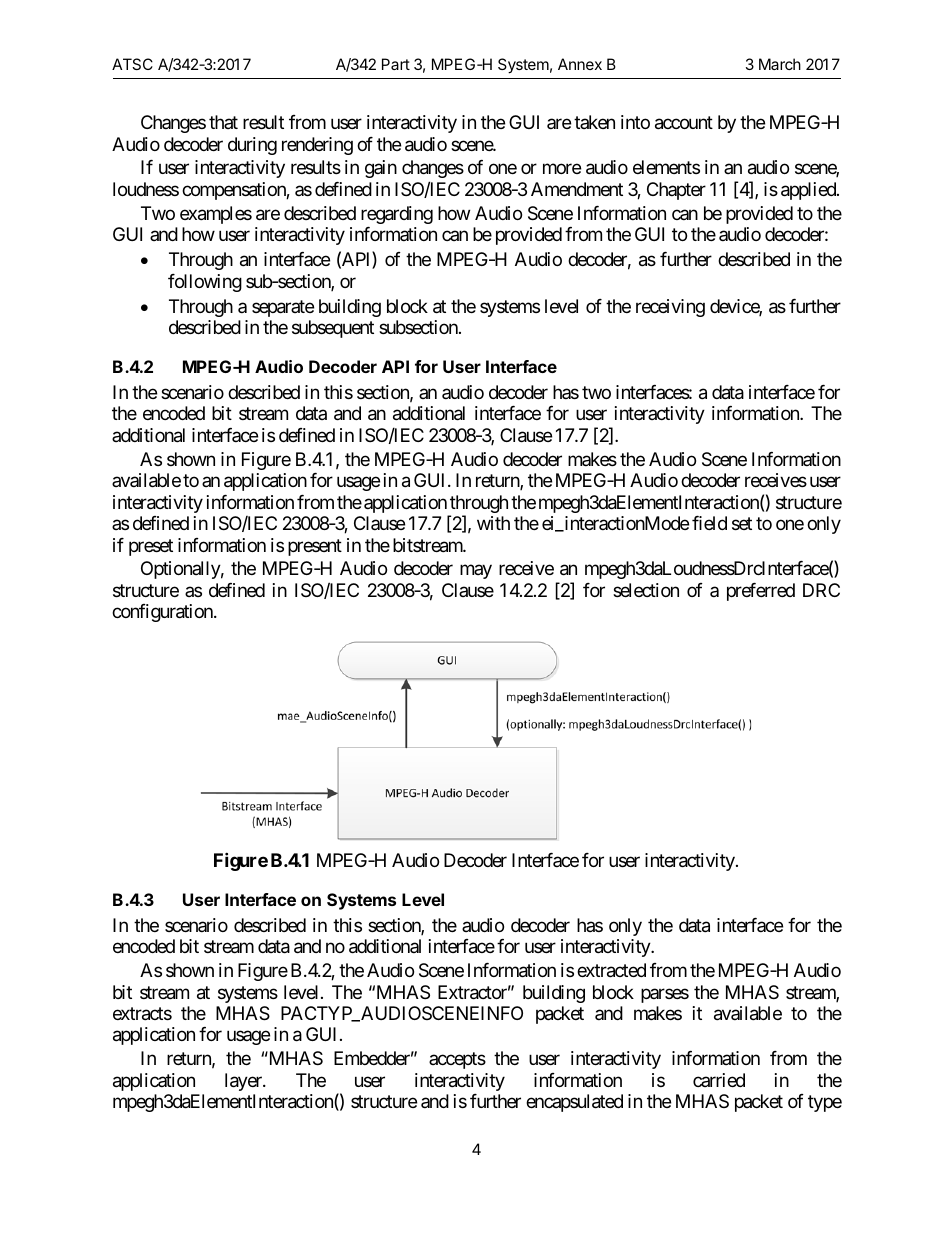  Describe the element at coordinates (205, 283) in the image. I see `following` at that location.
